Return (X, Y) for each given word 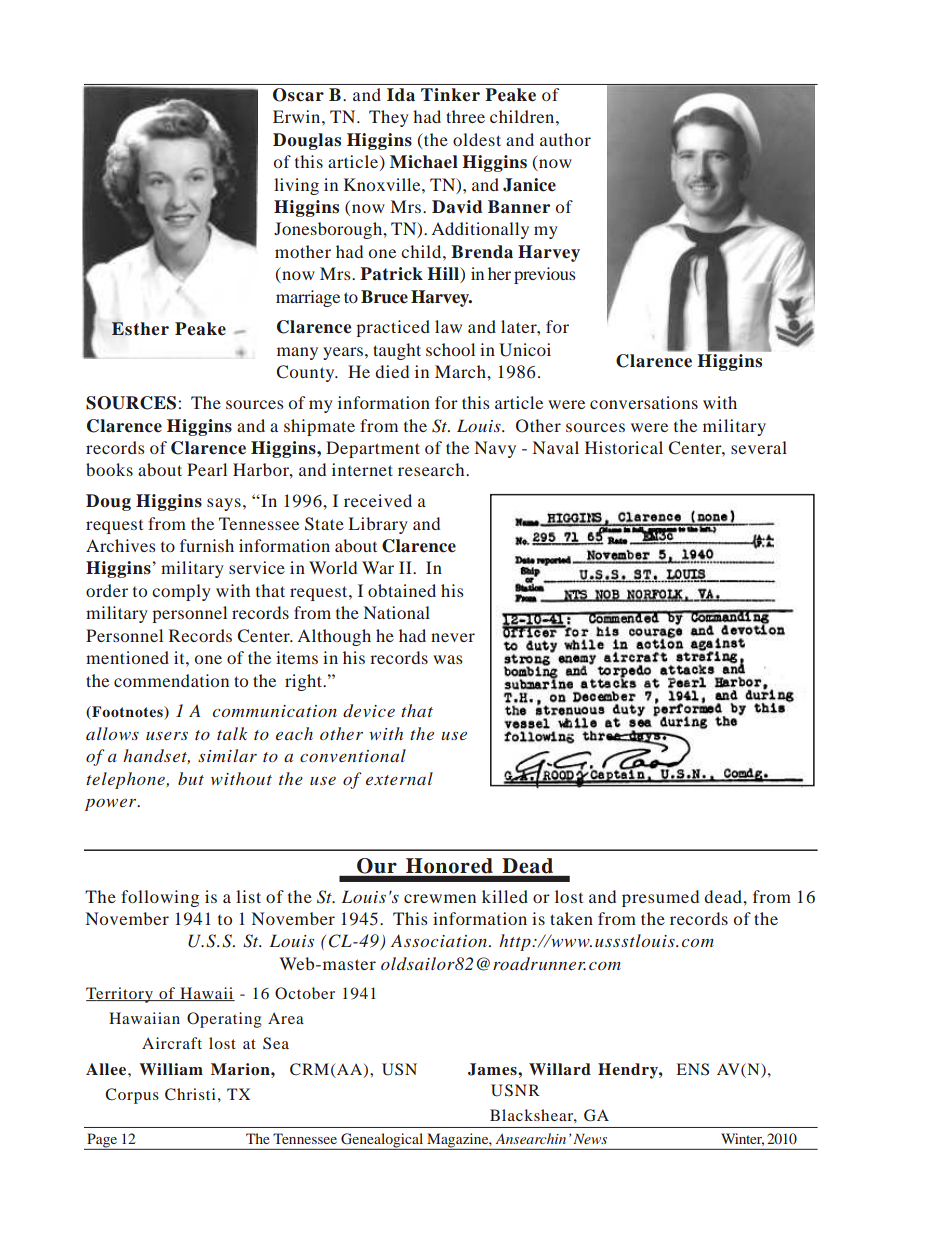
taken (571, 918)
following (160, 898)
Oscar (298, 95)
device (369, 710)
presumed (660, 898)
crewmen (440, 898)
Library (378, 525)
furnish (207, 545)
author (565, 139)
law (448, 326)
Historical (624, 447)
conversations (644, 402)
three (465, 116)
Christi (190, 1094)
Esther (140, 329)
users (167, 736)
